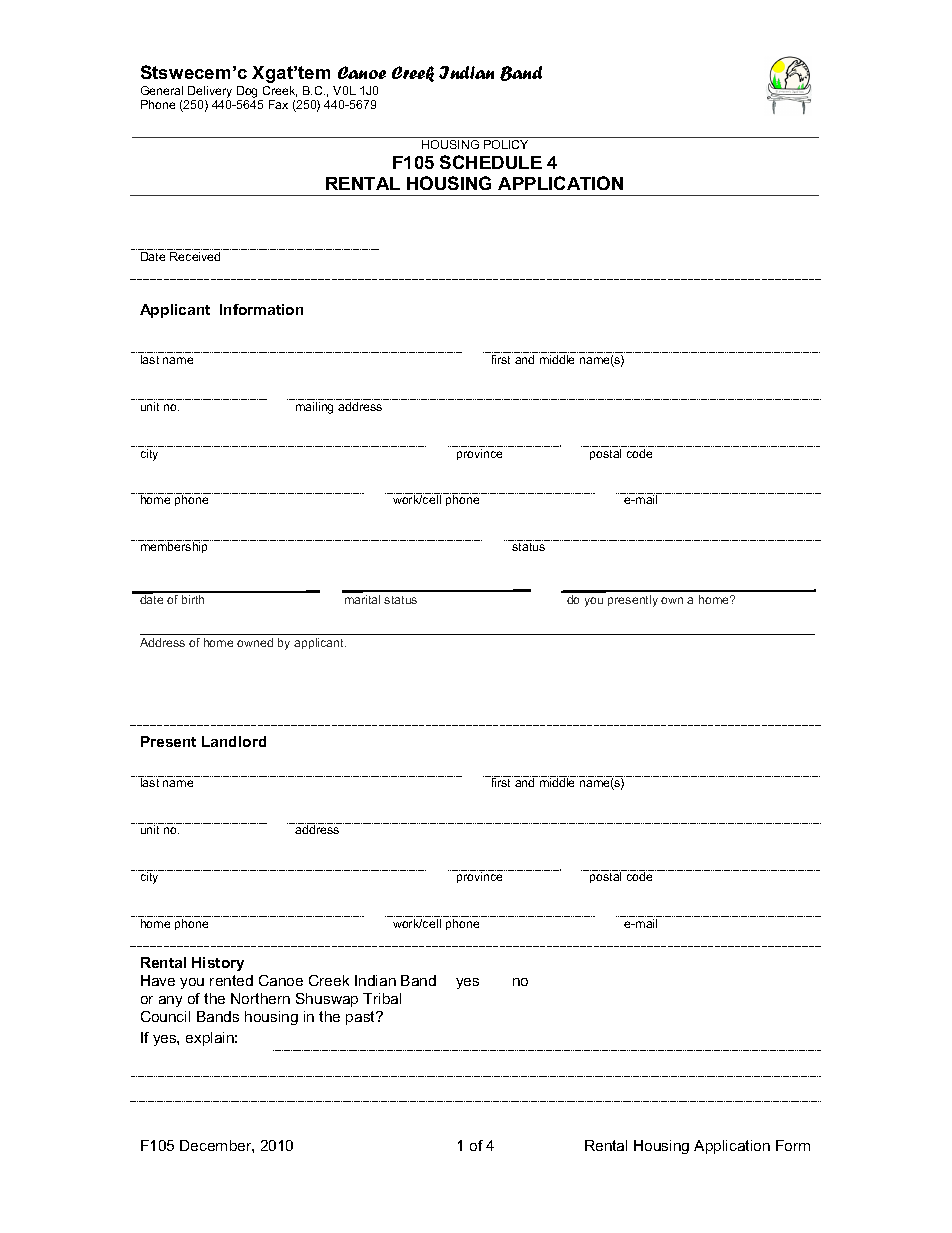 This document has width=952, height=1233. I want to click on Received, so click(195, 256).
